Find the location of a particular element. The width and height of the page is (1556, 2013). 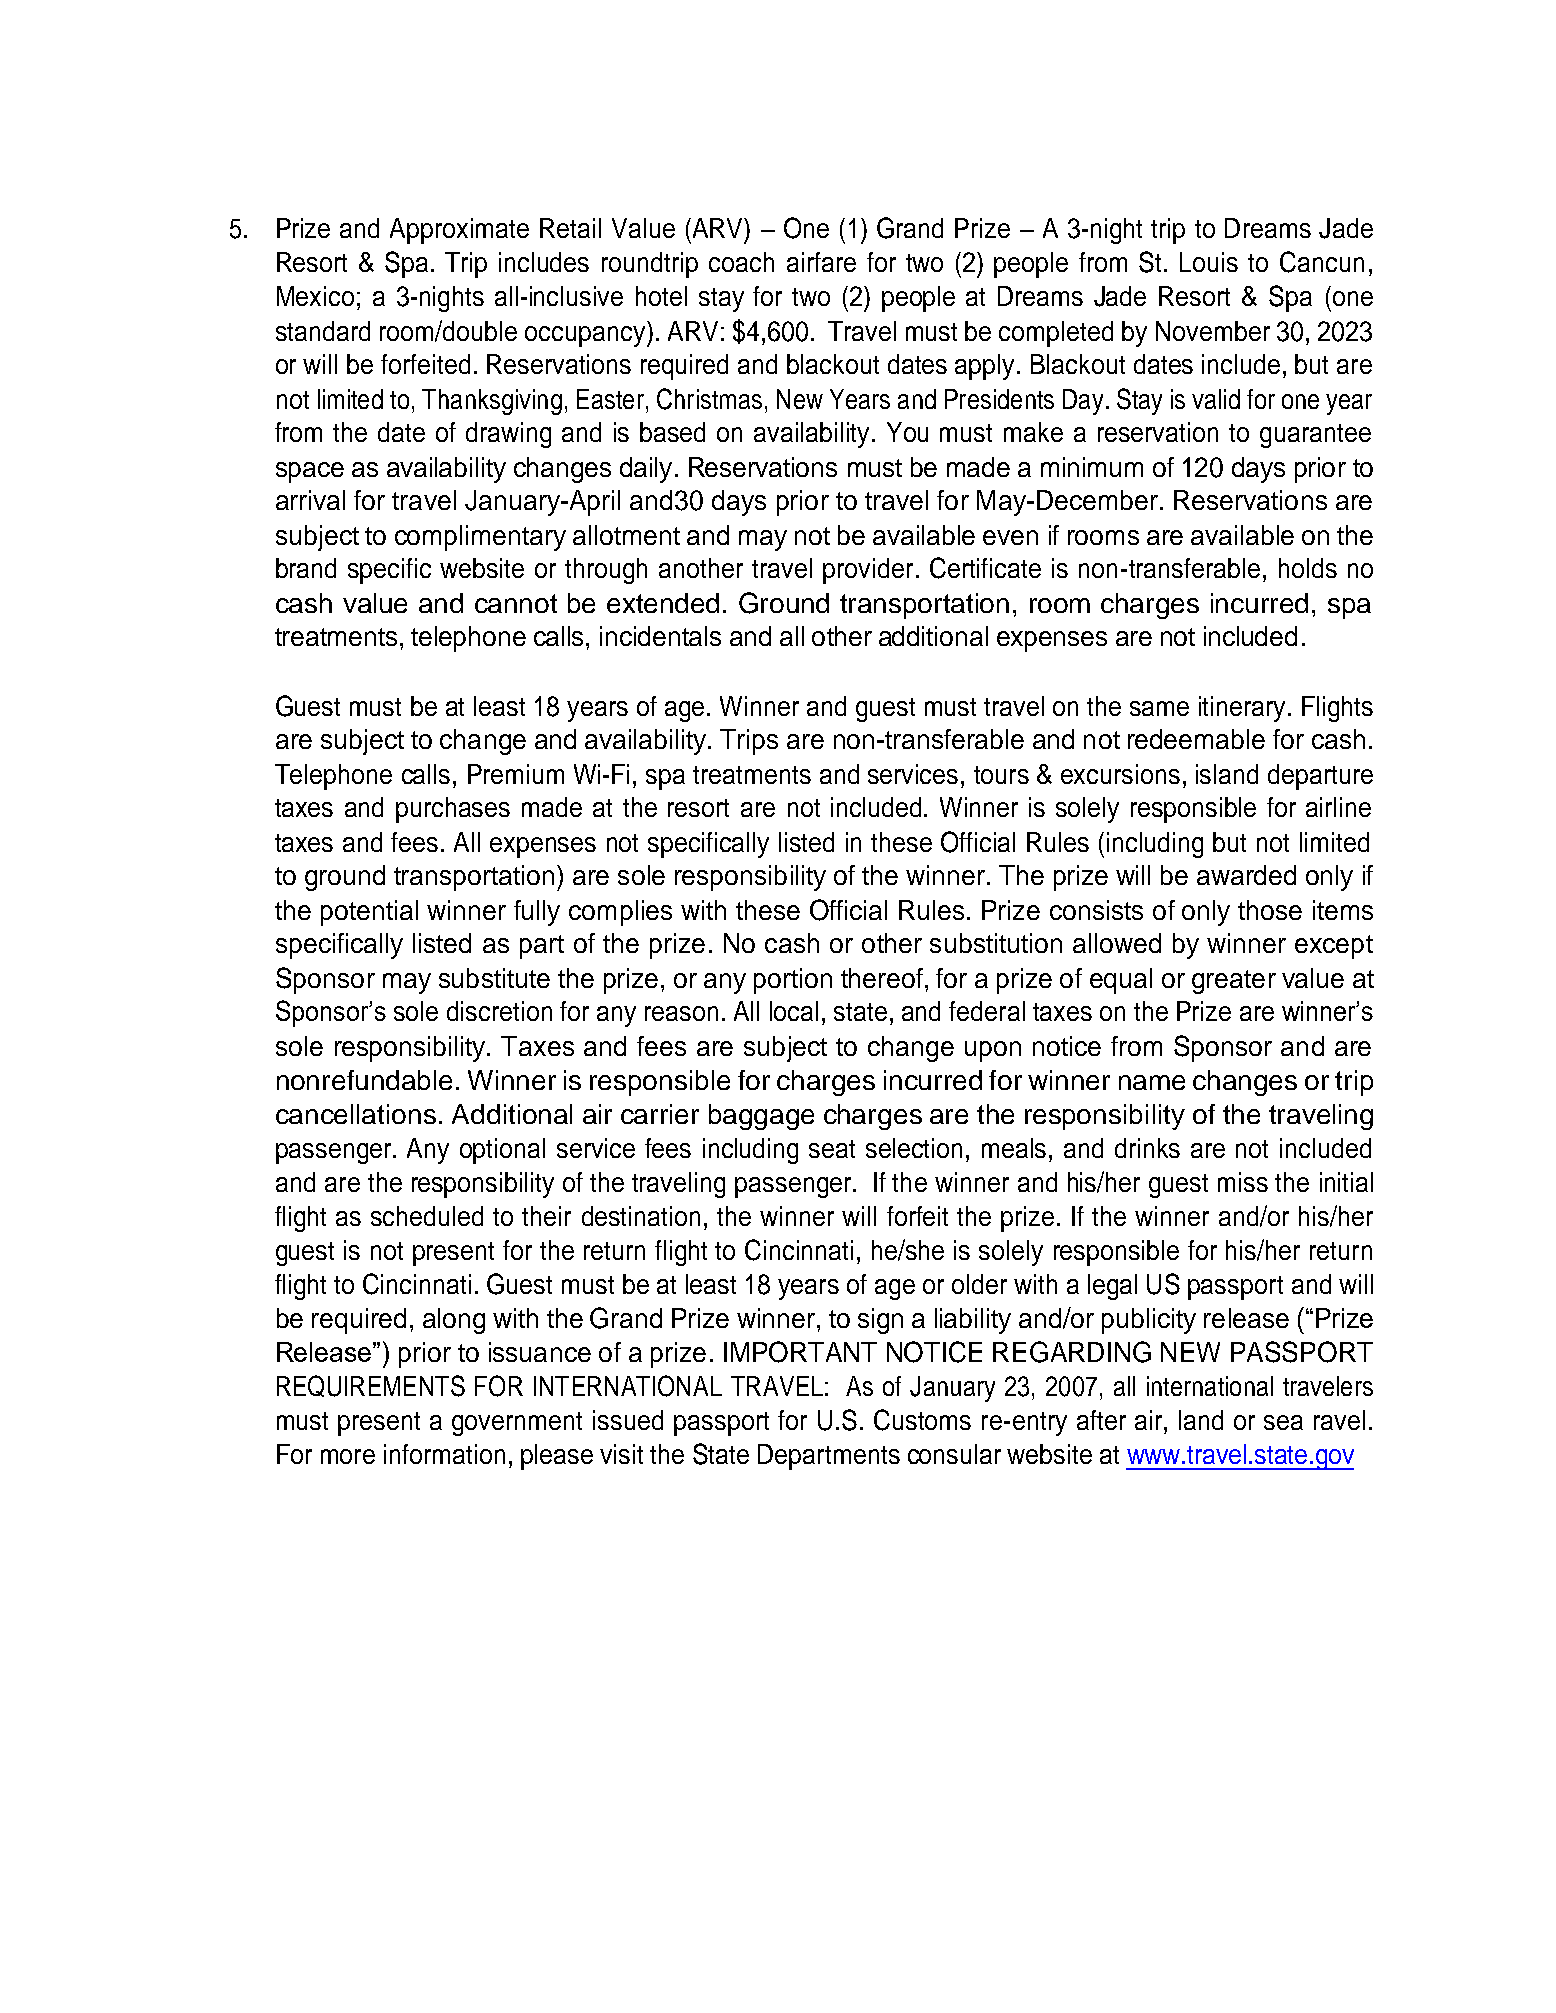

local is located at coordinates (794, 1011).
